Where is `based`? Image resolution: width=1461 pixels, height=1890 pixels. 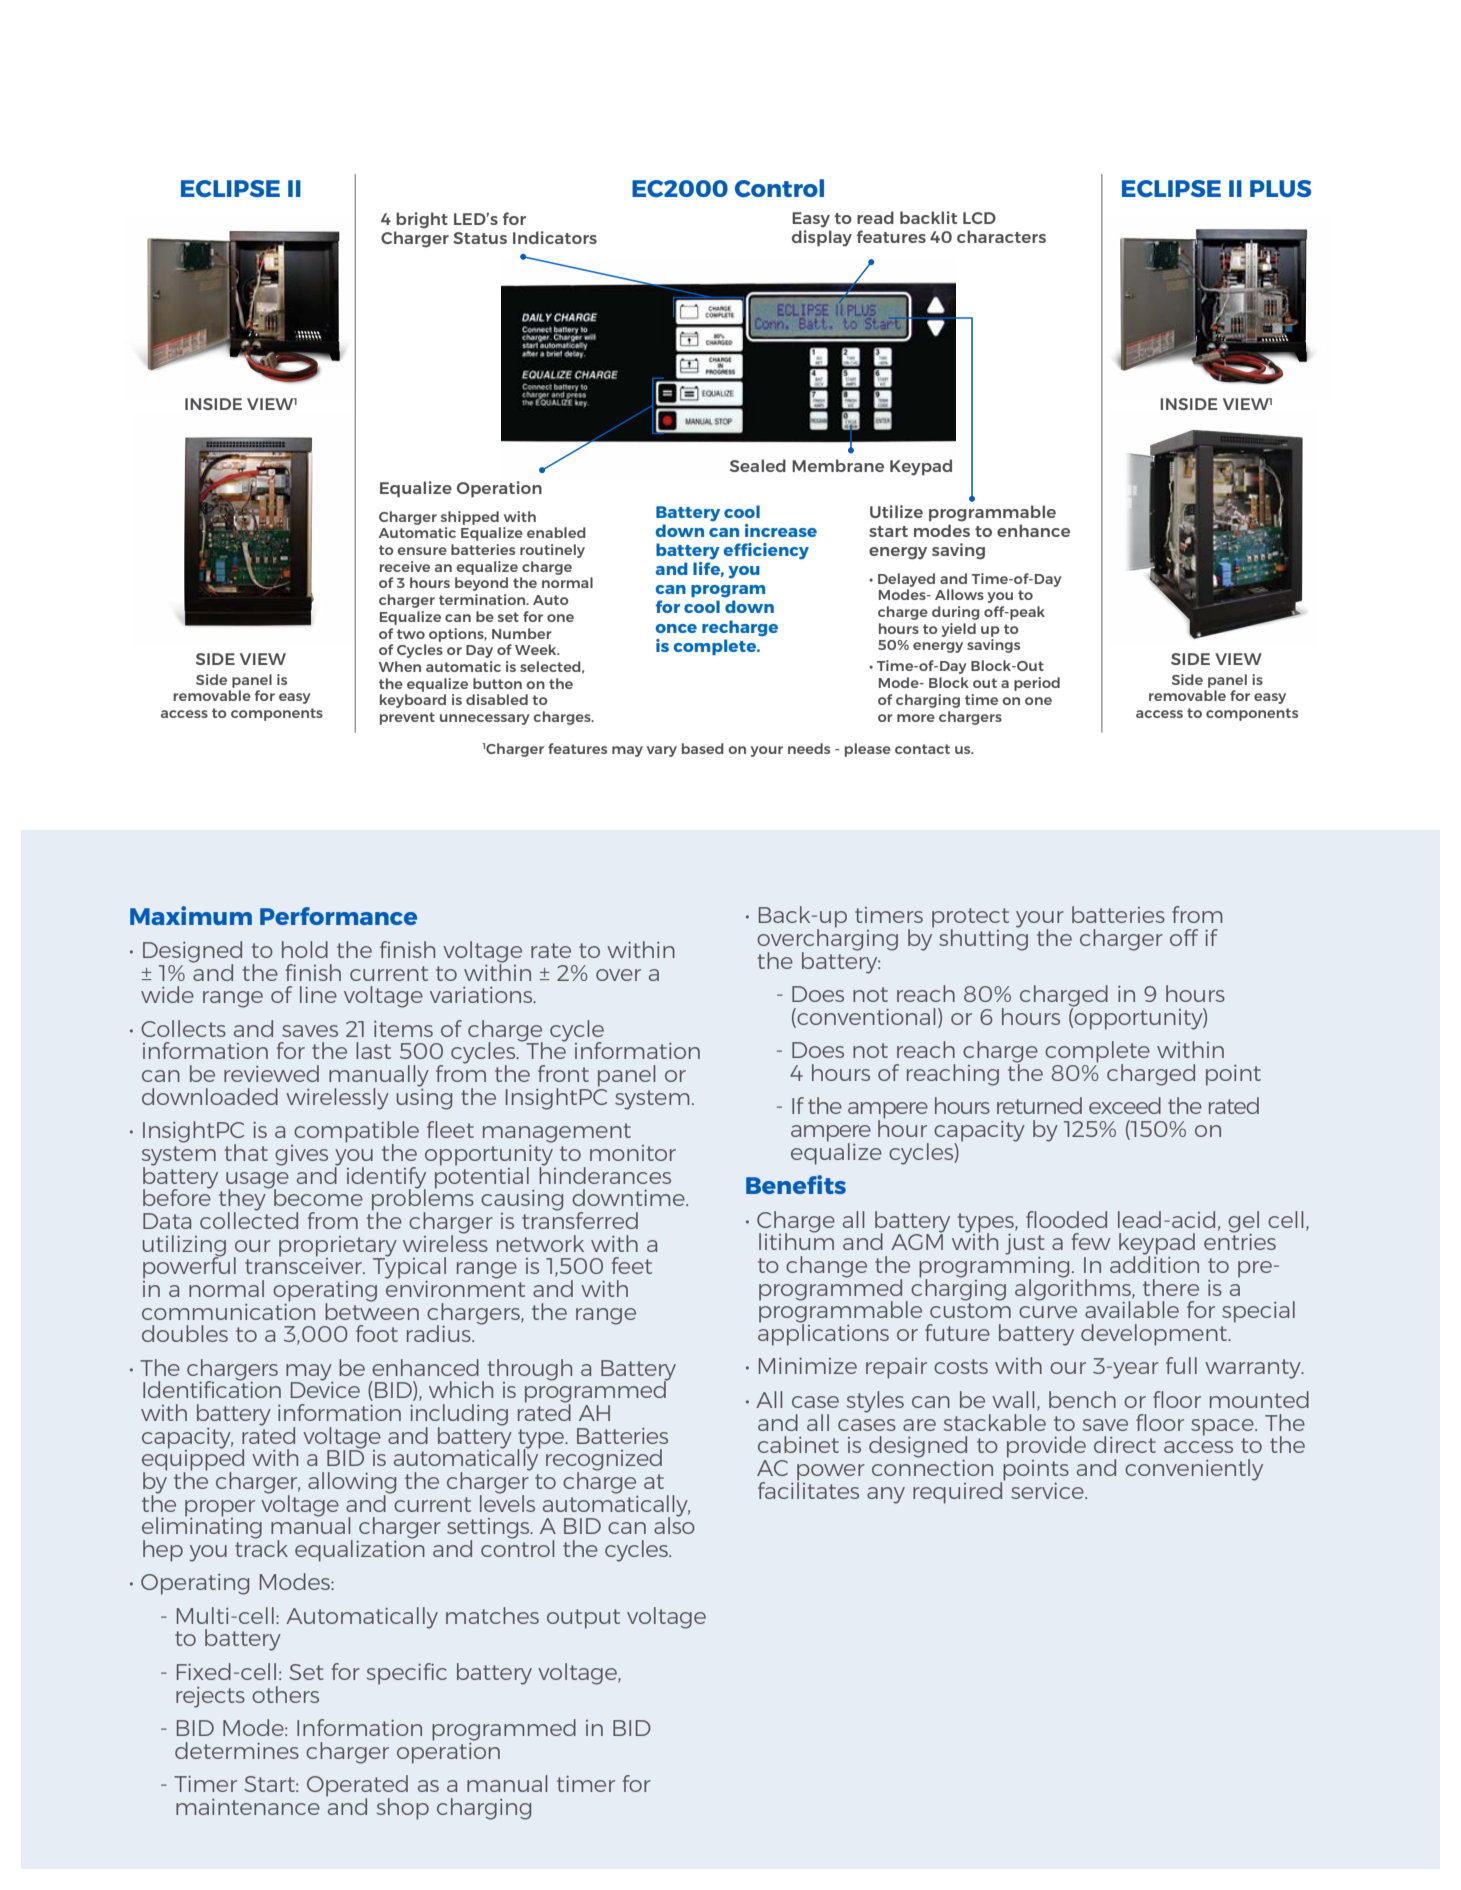
based is located at coordinates (703, 748).
